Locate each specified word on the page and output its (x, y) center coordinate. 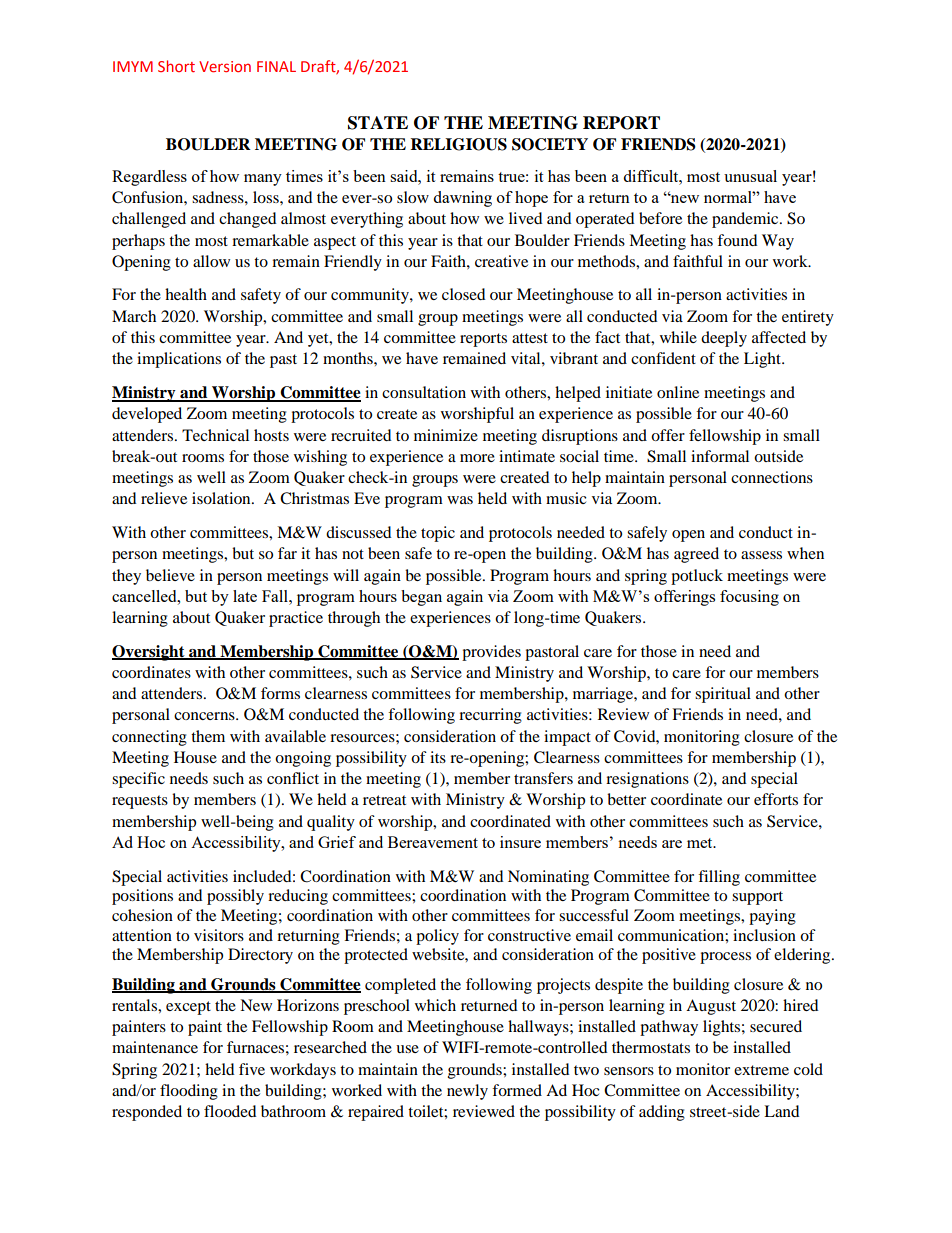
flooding (189, 1092)
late (245, 596)
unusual (750, 176)
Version (225, 66)
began (421, 598)
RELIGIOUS (458, 144)
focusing (749, 598)
